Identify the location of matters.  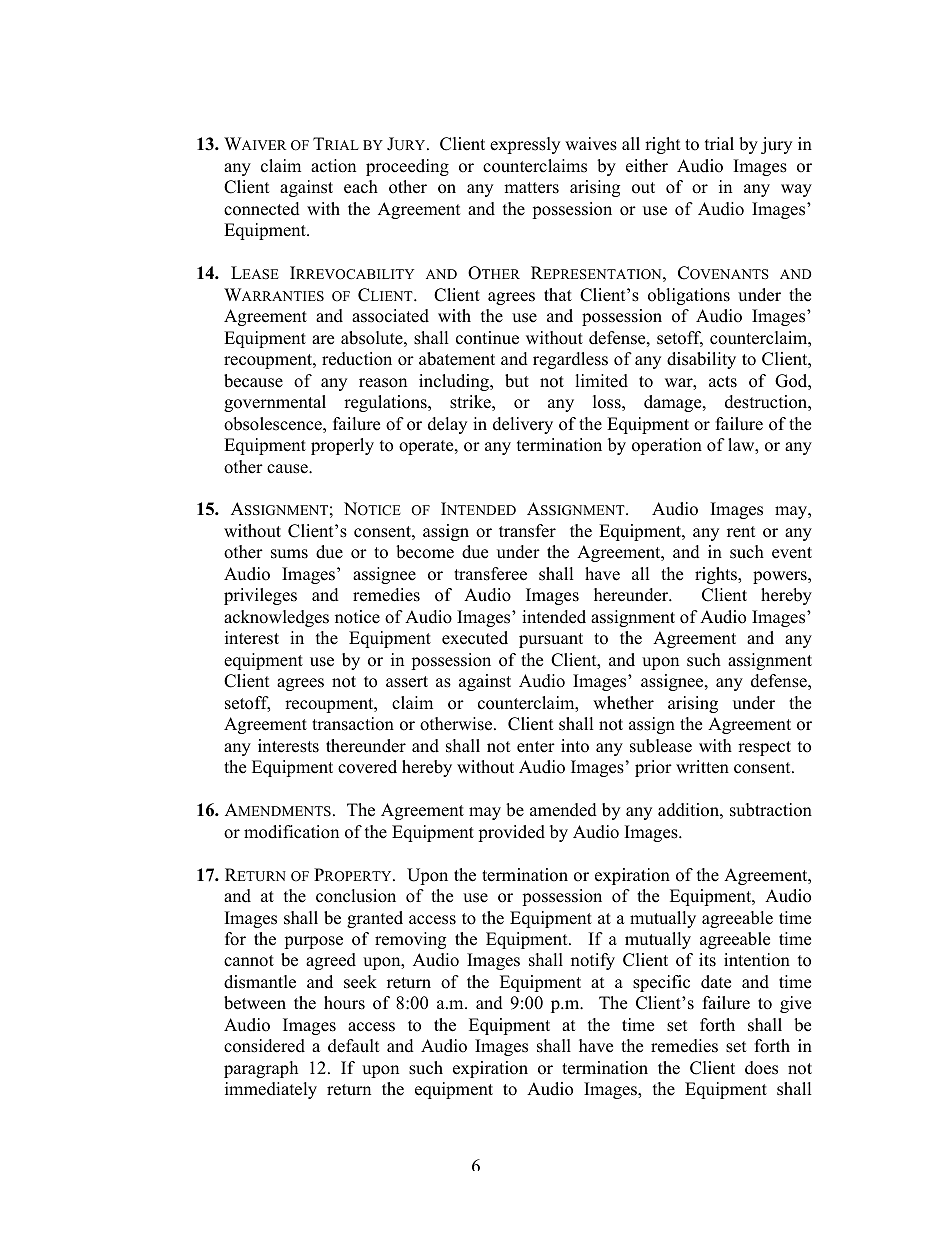
(531, 188).
